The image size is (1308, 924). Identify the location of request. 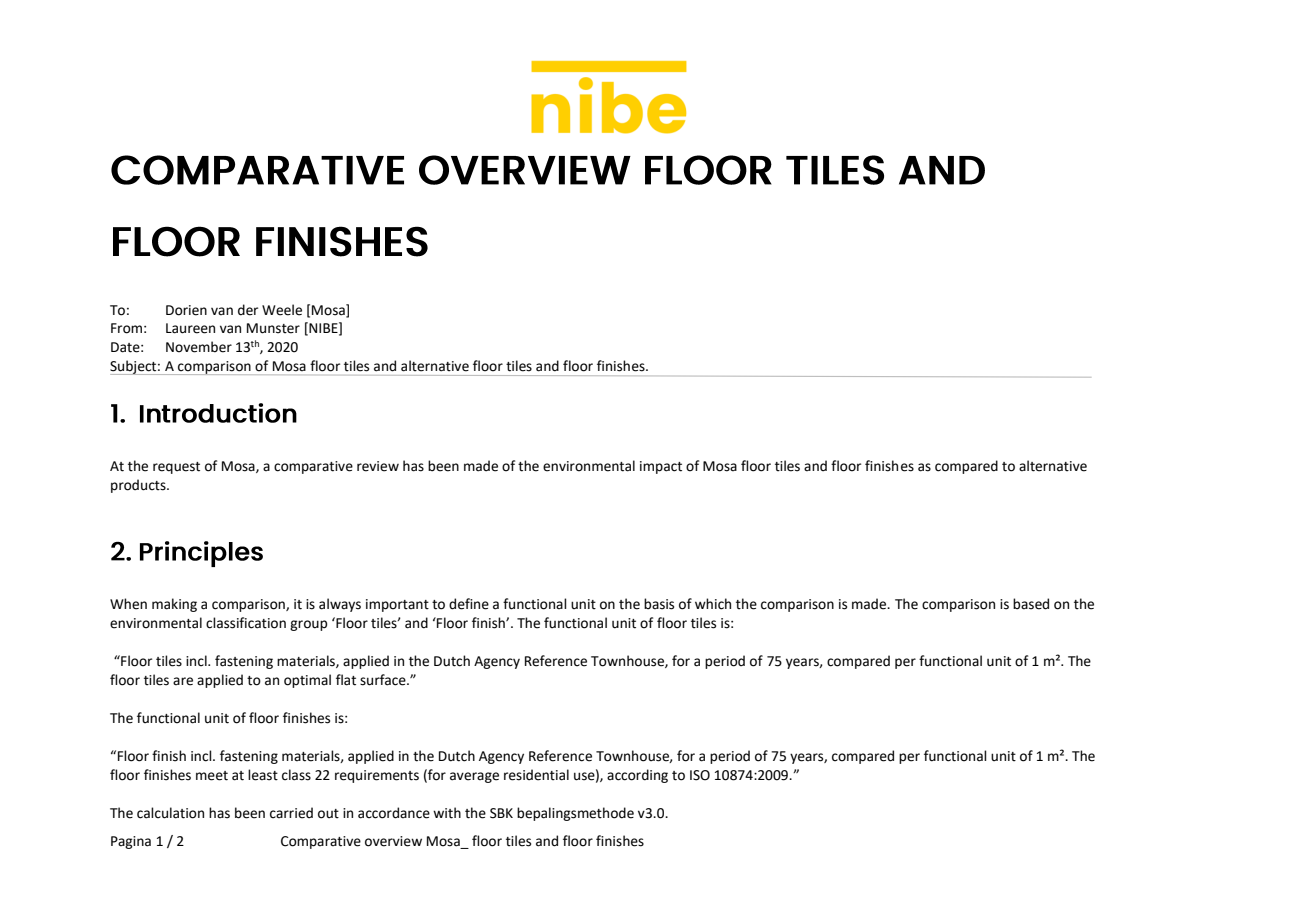
(176, 468).
